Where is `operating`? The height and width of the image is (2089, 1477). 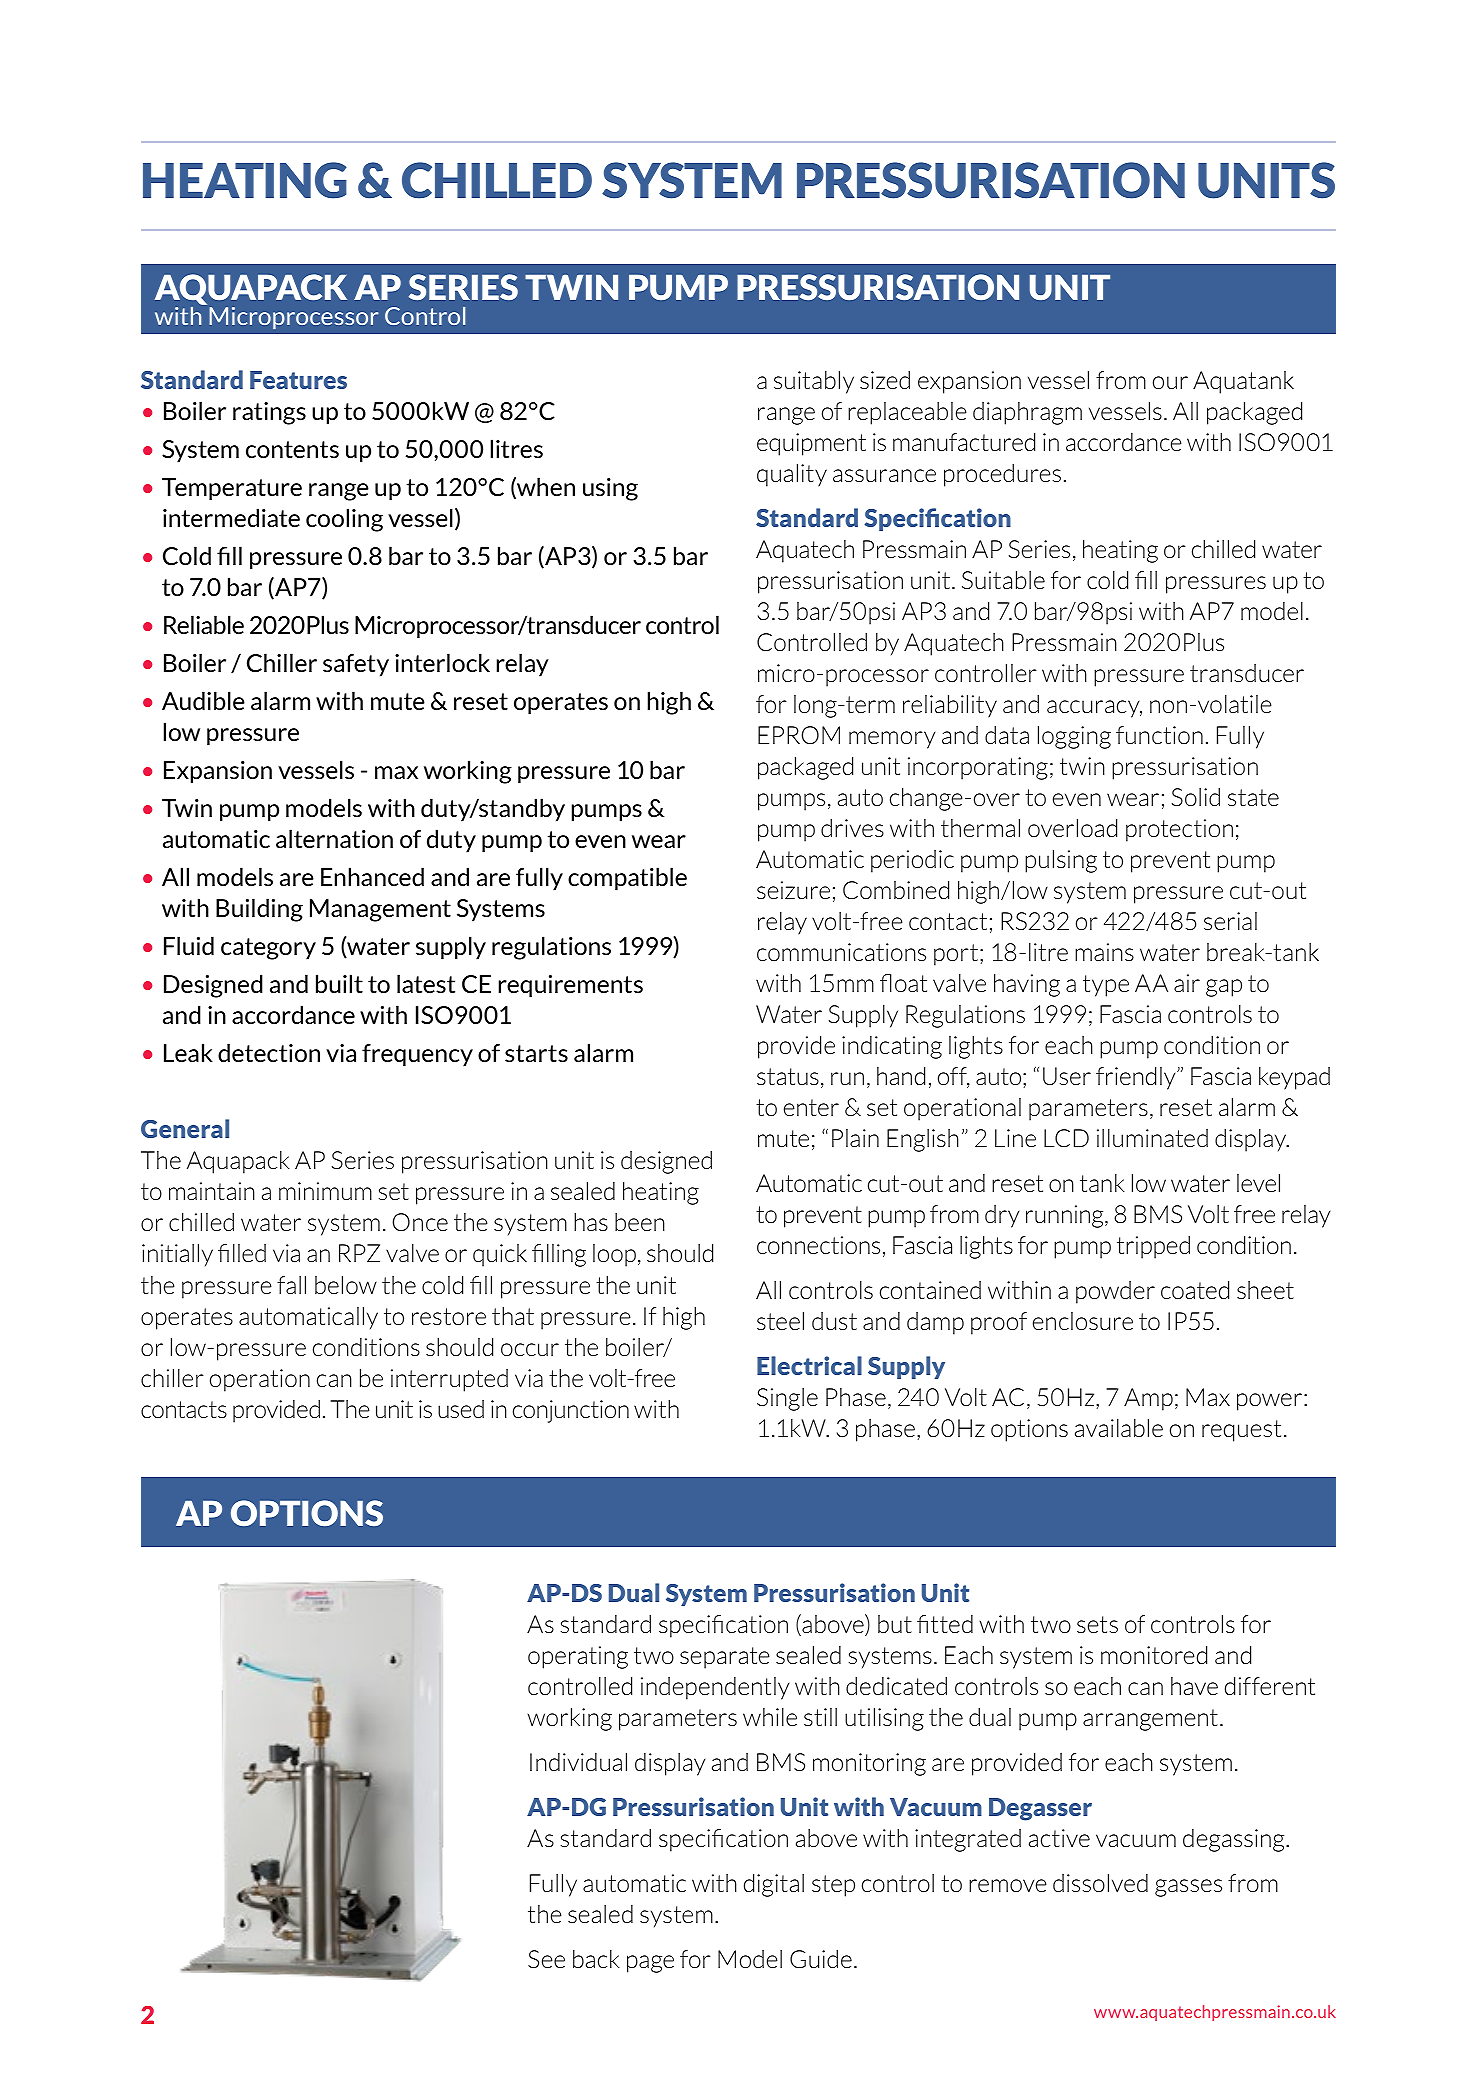 operating is located at coordinates (578, 1657).
